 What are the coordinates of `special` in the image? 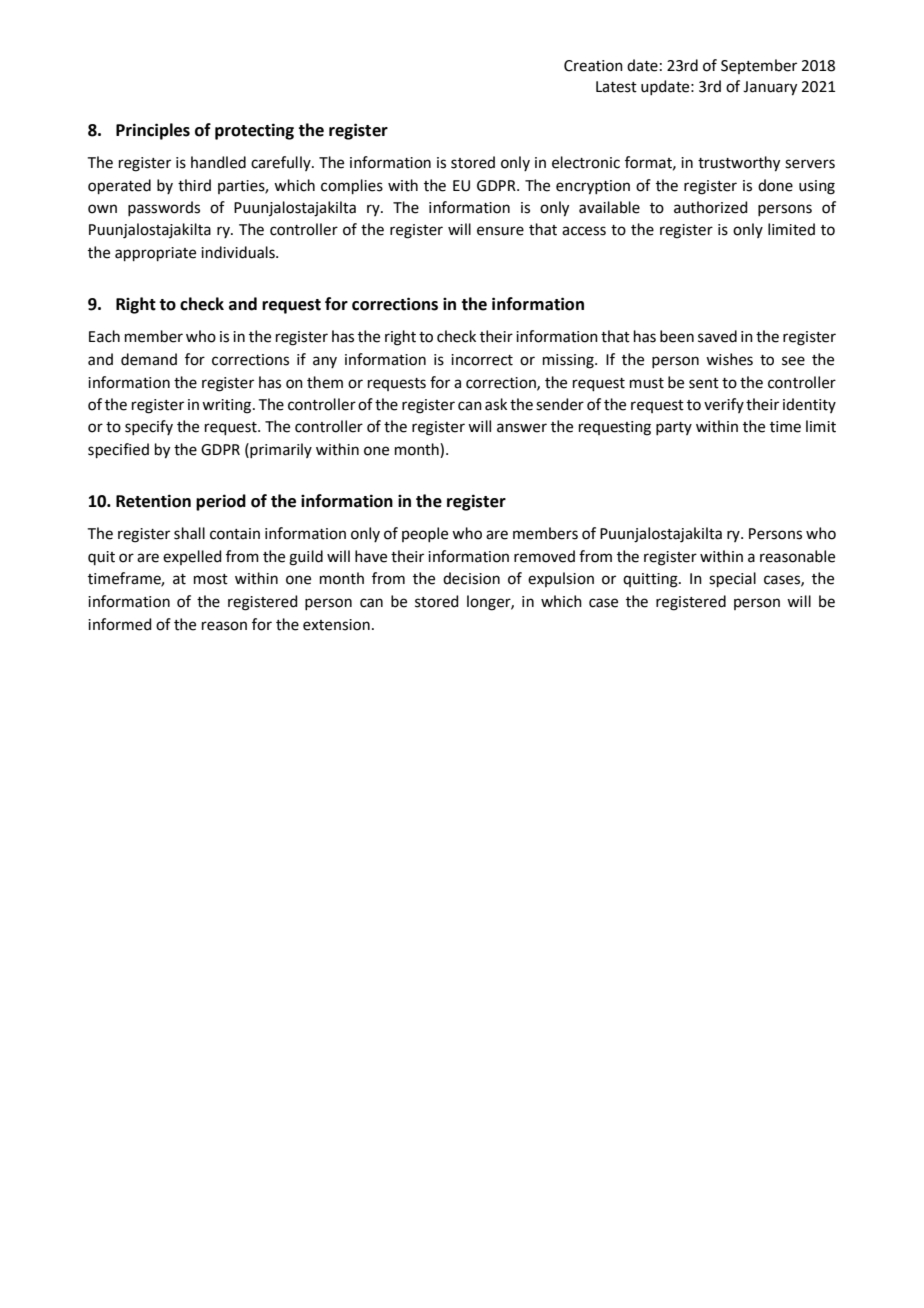 It's located at (732, 579).
